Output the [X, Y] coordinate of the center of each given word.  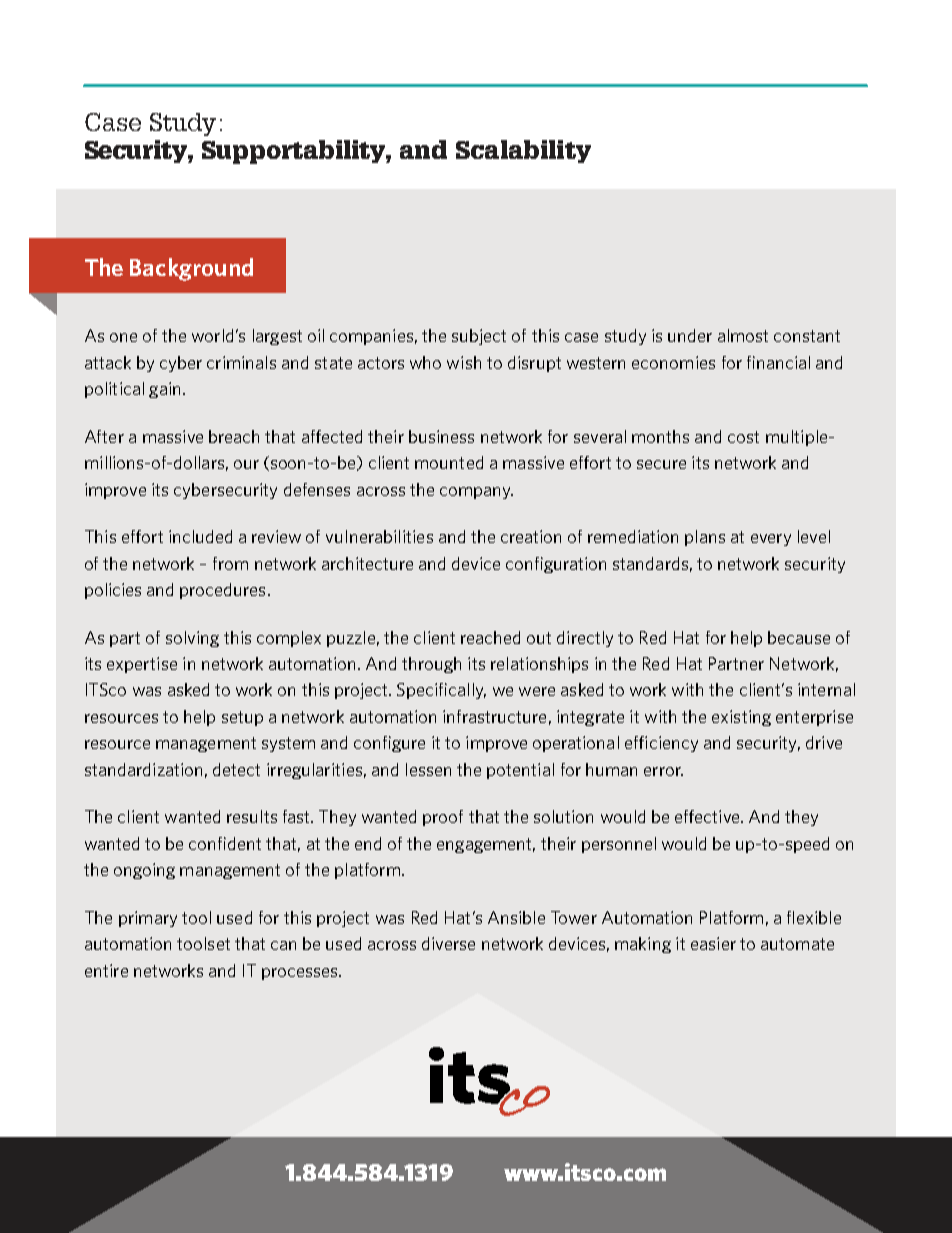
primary [148, 919]
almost [743, 335]
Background [191, 269]
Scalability [523, 151]
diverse [448, 943]
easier [713, 943]
